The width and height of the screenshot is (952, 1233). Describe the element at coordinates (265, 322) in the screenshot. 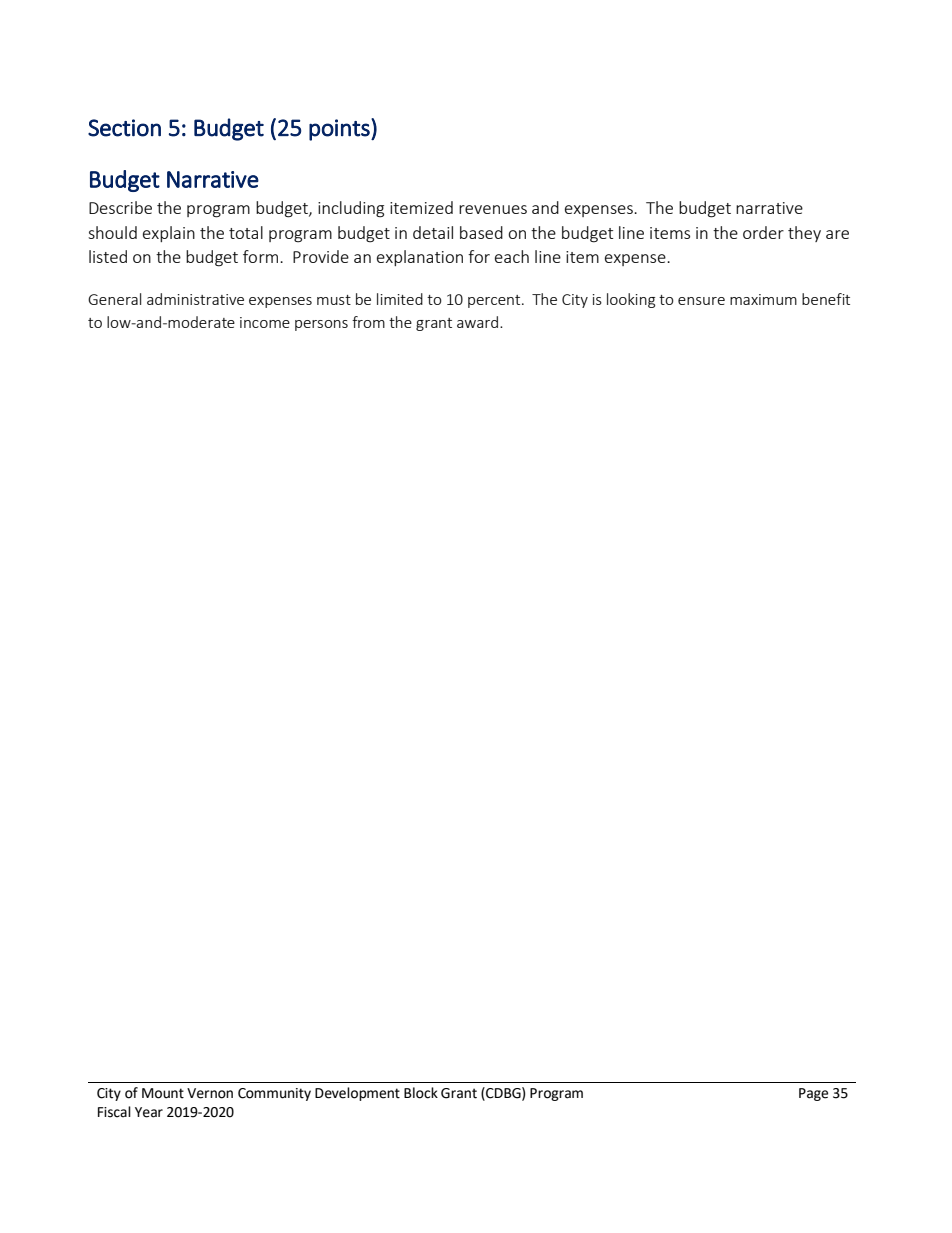

I see `income` at that location.
